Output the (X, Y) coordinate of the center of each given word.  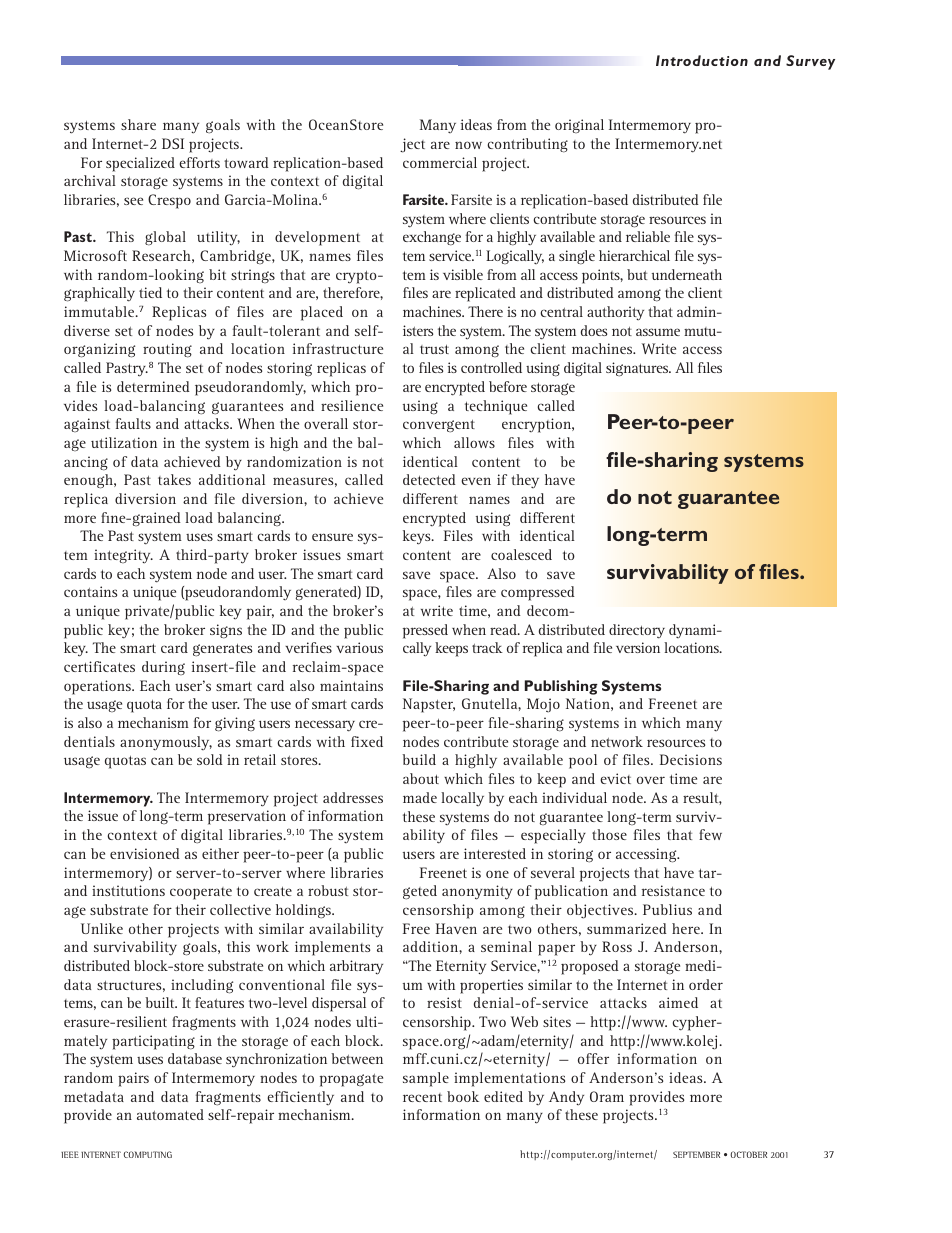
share (138, 124)
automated (170, 1114)
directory (637, 631)
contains (90, 591)
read (504, 629)
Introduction (702, 60)
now (468, 145)
